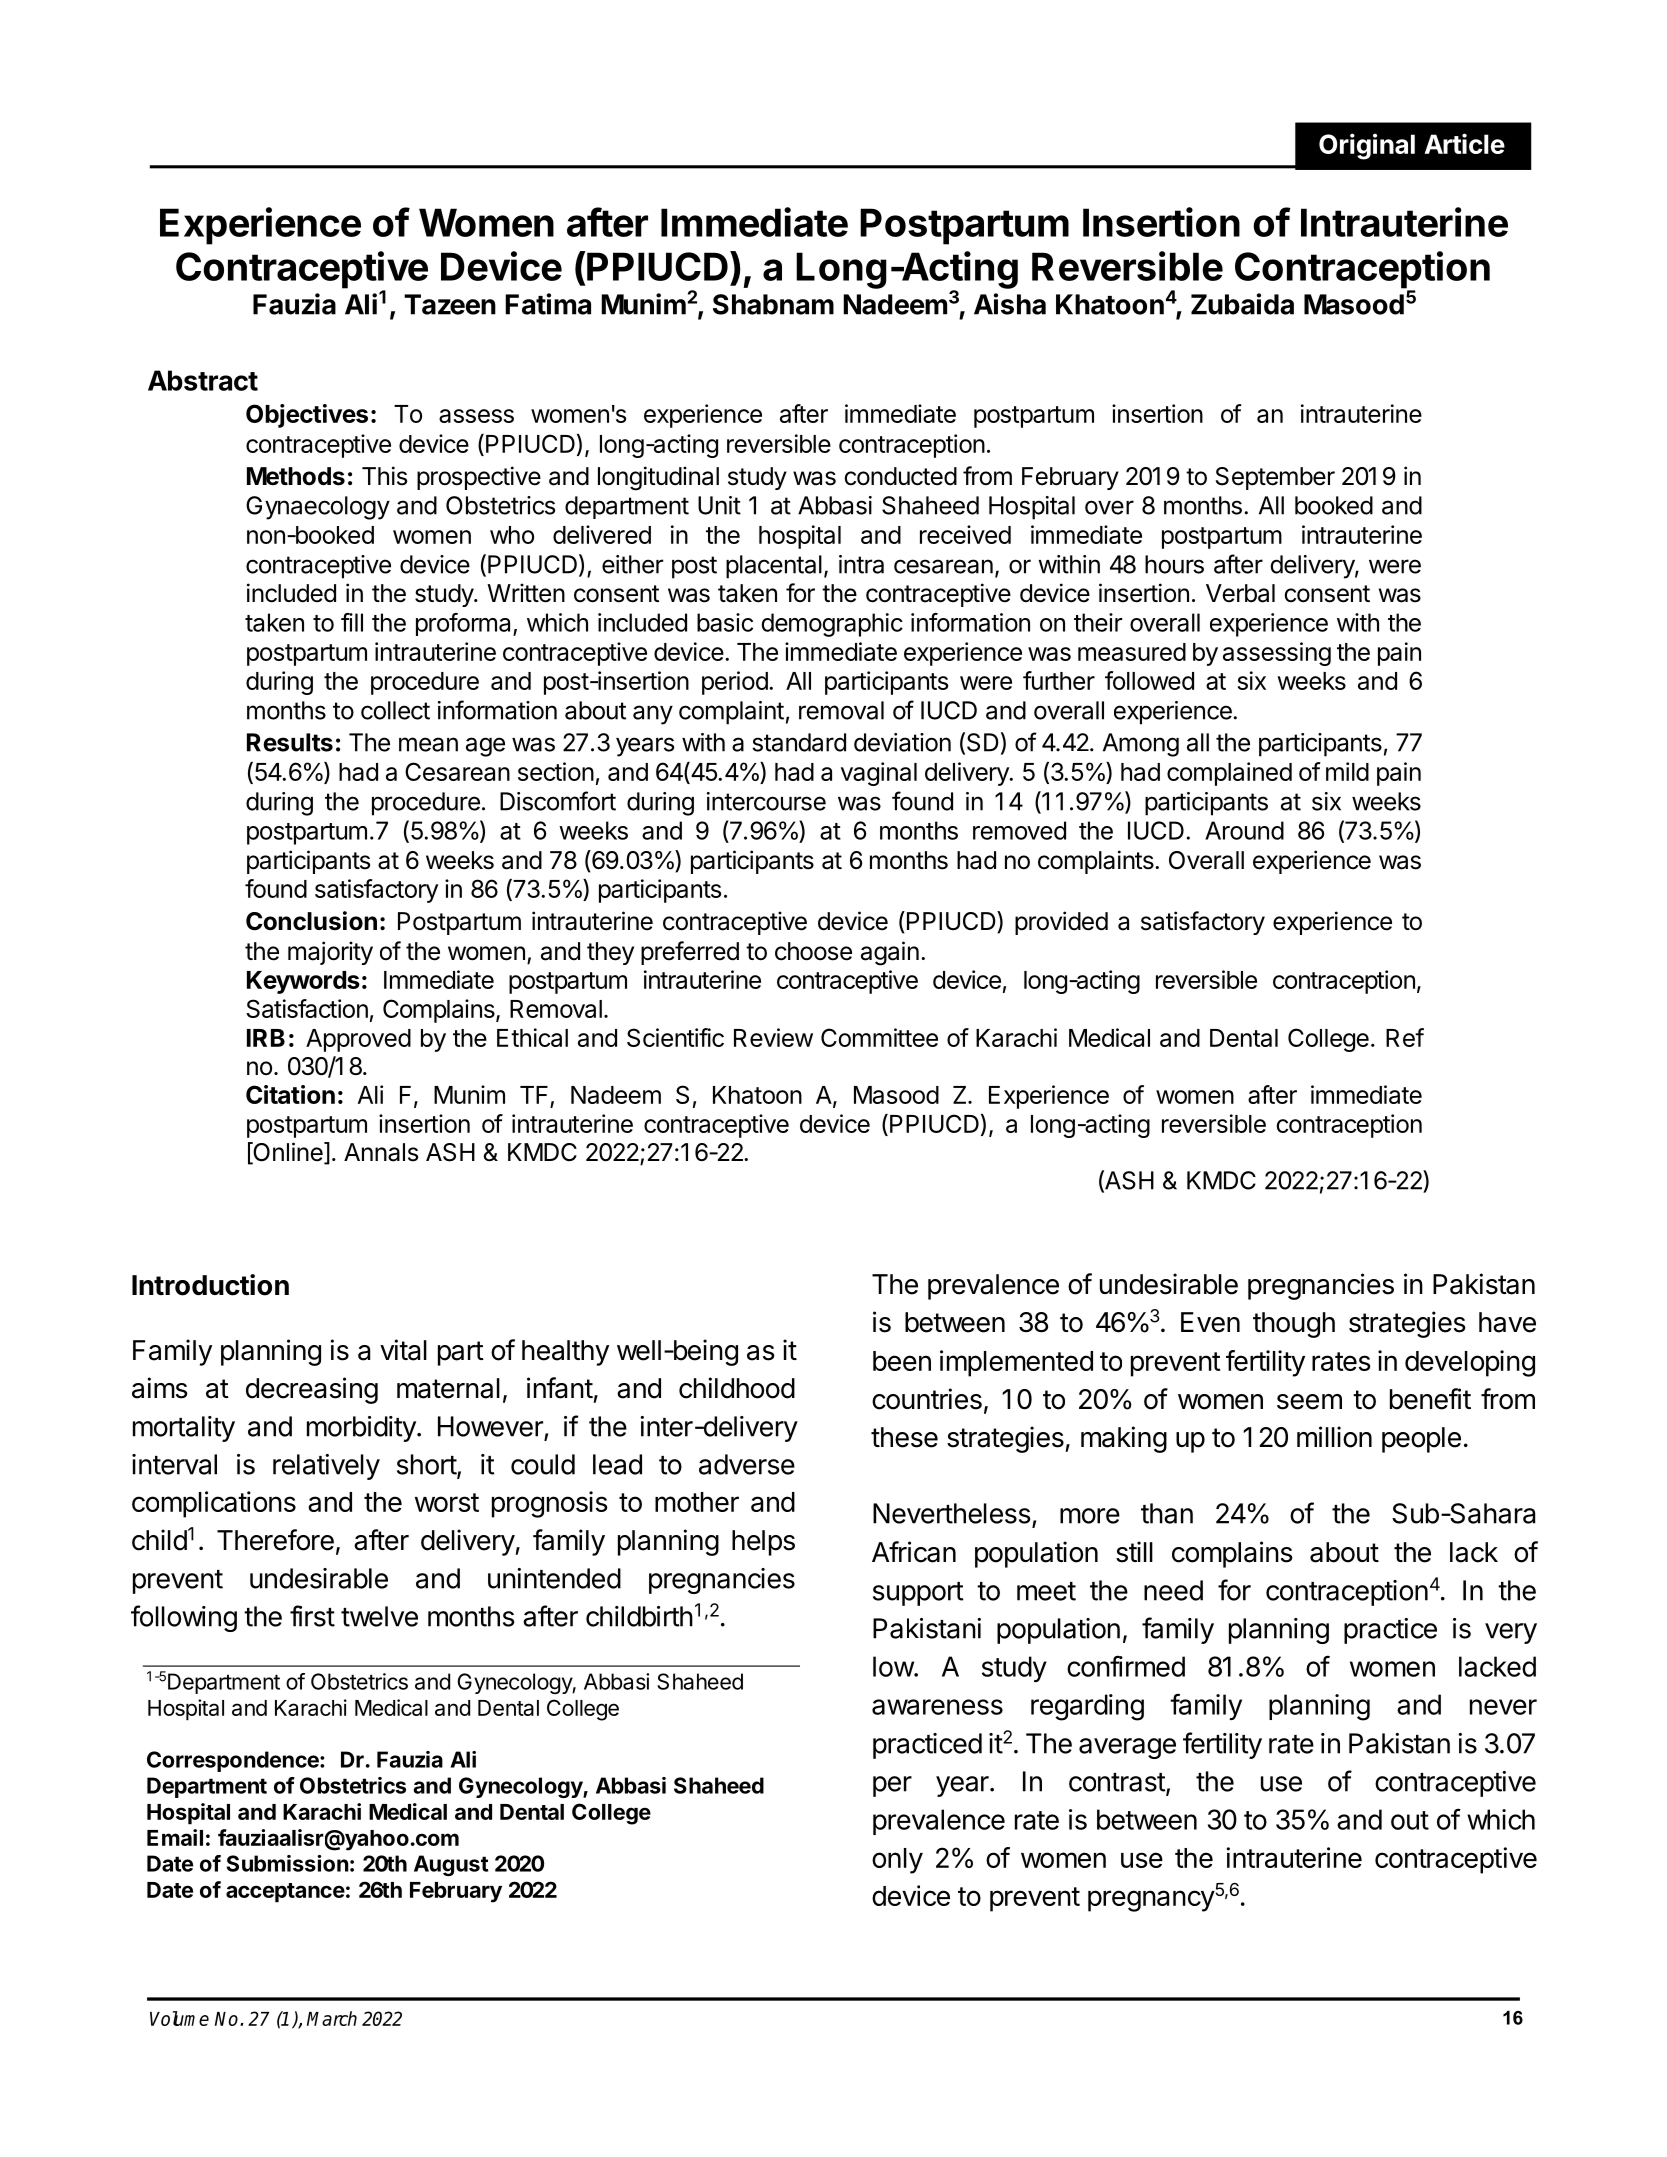 The image size is (1667, 2157). Describe the element at coordinates (879, 1037) in the screenshot. I see `Committee` at that location.
